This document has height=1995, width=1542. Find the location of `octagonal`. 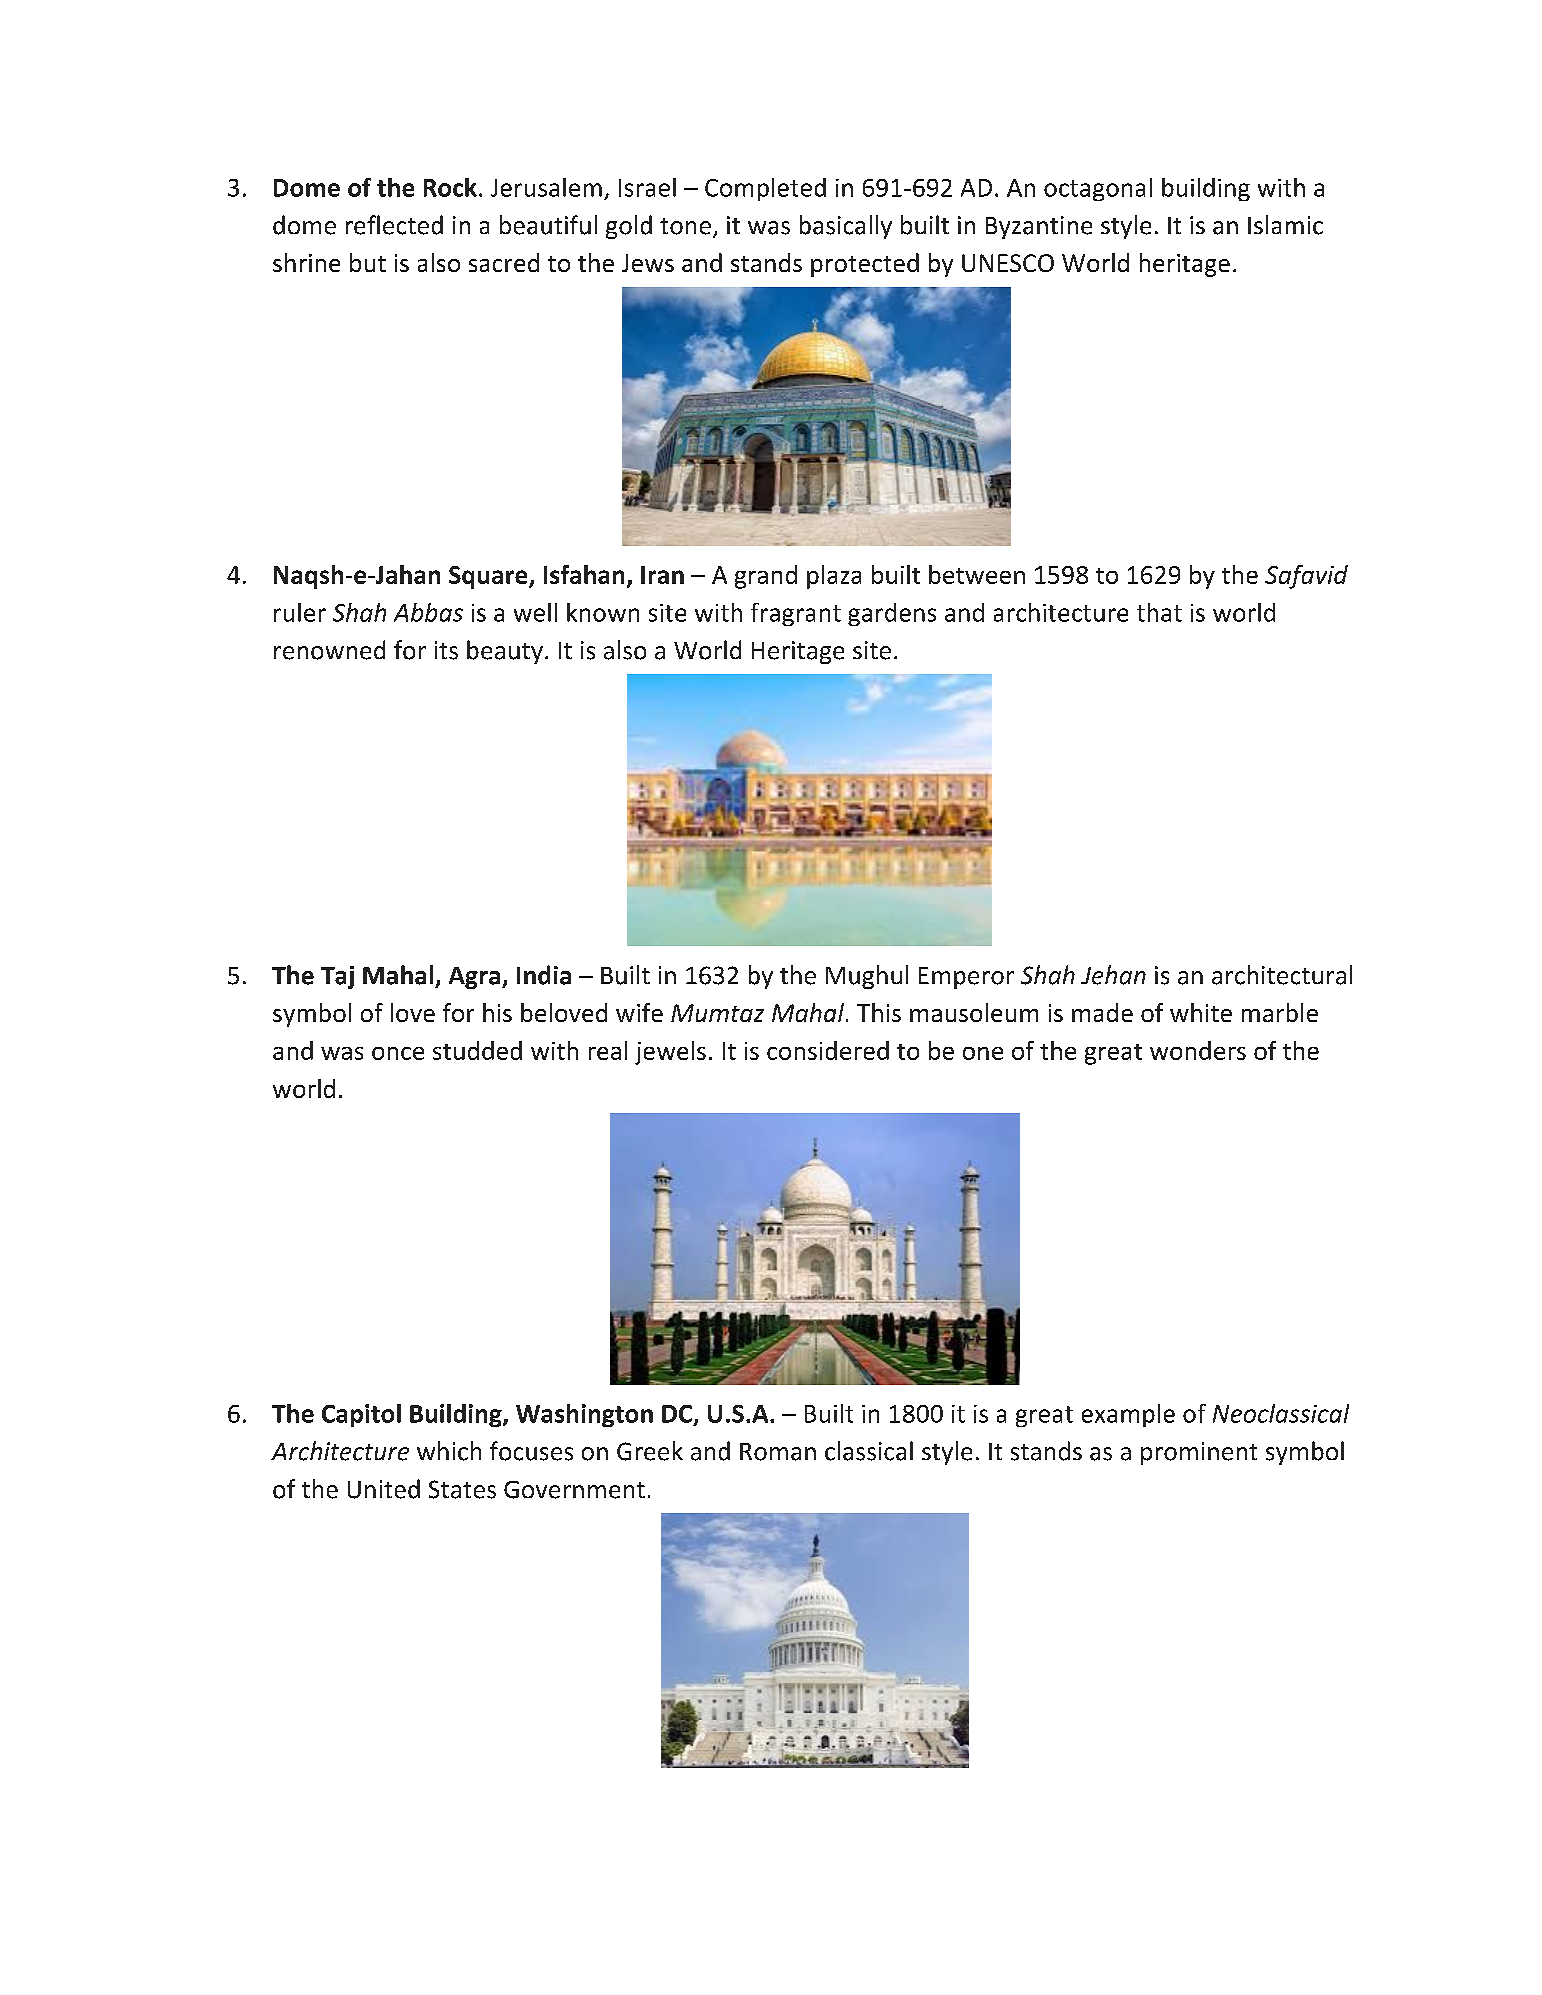

octagonal is located at coordinates (1098, 189).
